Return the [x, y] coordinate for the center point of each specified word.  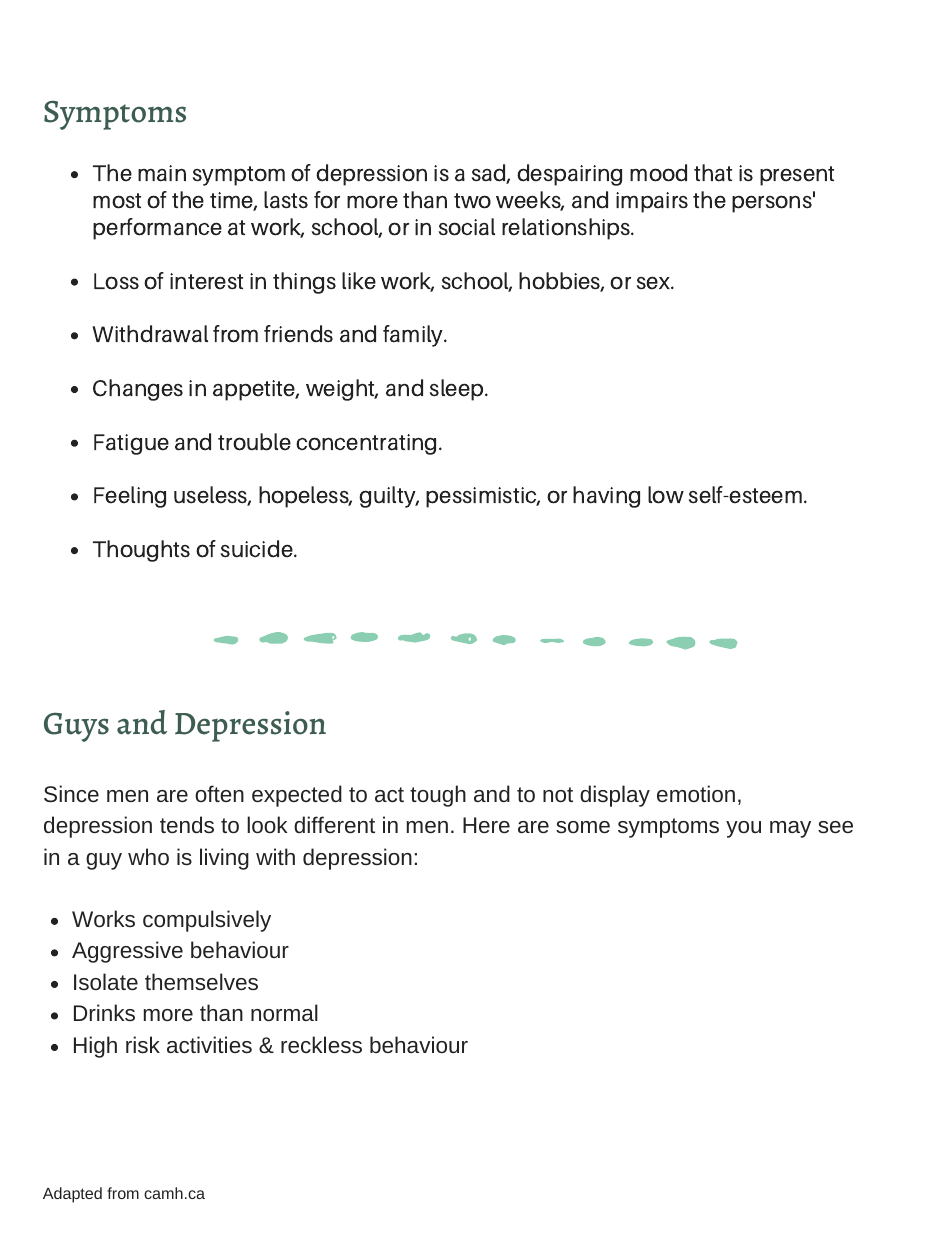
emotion [696, 793]
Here [486, 825]
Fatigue [131, 444]
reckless [321, 1044]
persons [773, 203]
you [743, 829]
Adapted [72, 1195]
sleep [457, 390]
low [666, 495]
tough [438, 796]
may [790, 829]
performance [157, 229]
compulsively [207, 921]
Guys [76, 727]
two [472, 201]
